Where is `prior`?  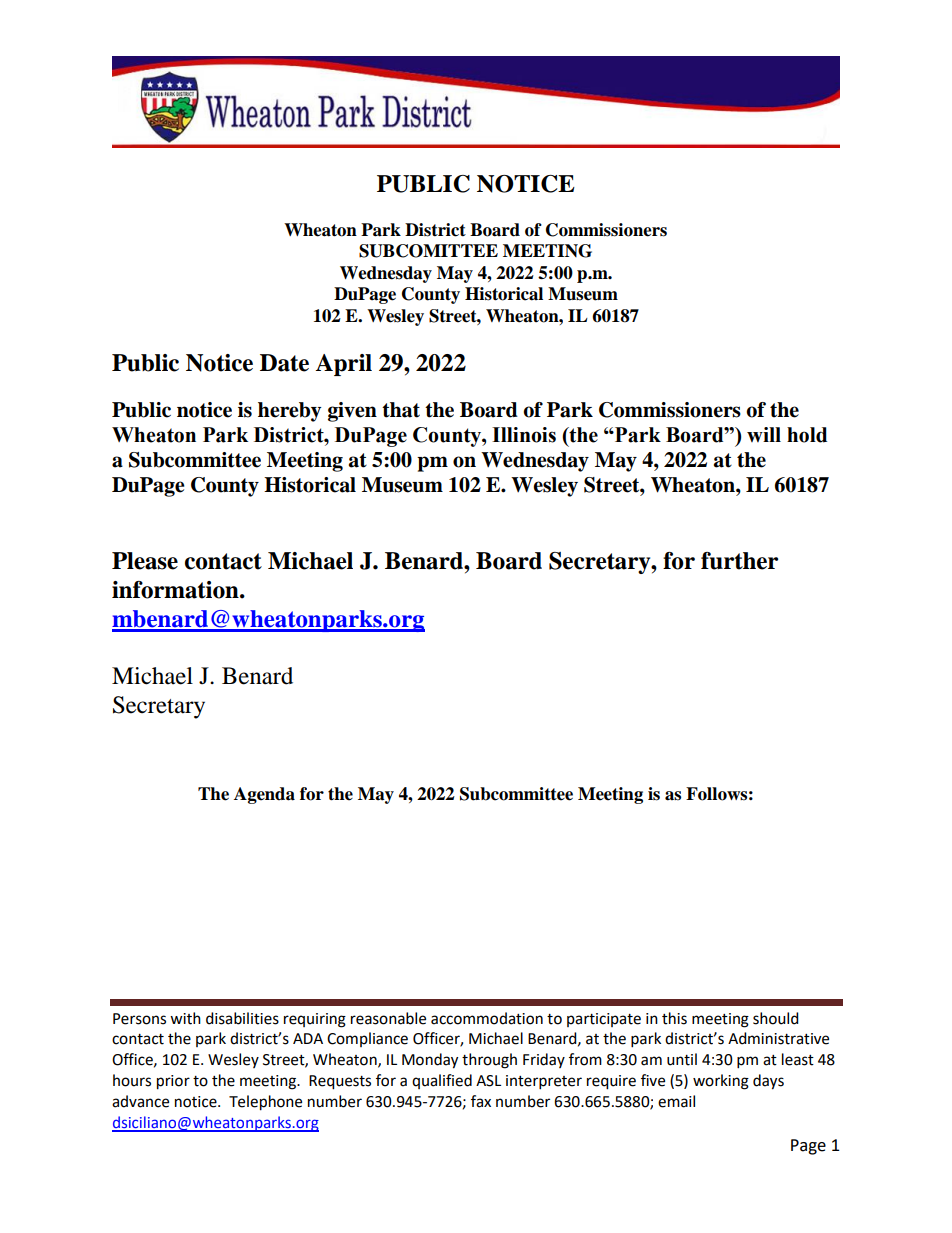
prior is located at coordinates (173, 1082).
